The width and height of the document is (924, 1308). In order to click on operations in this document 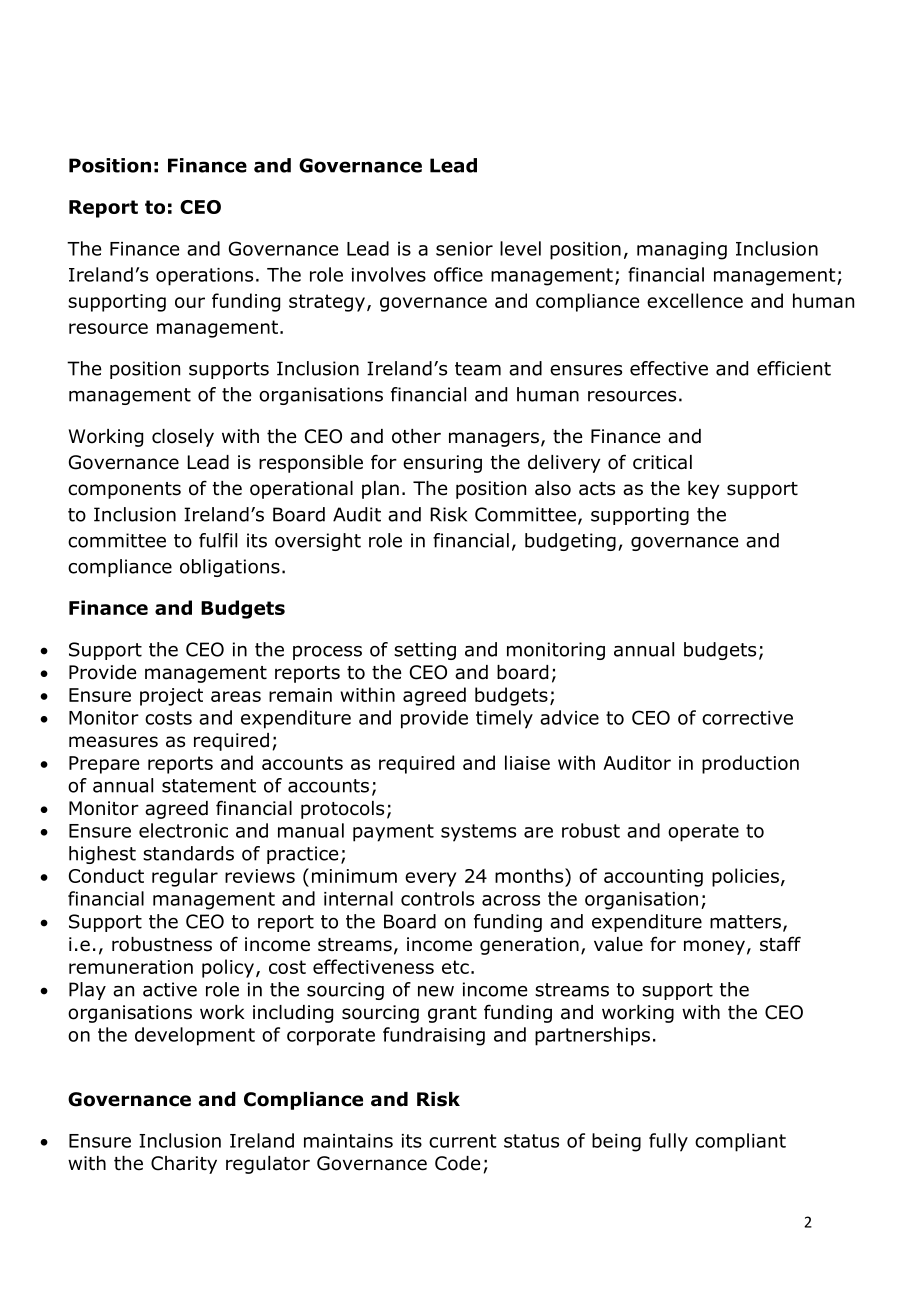, I will do `click(204, 277)`.
